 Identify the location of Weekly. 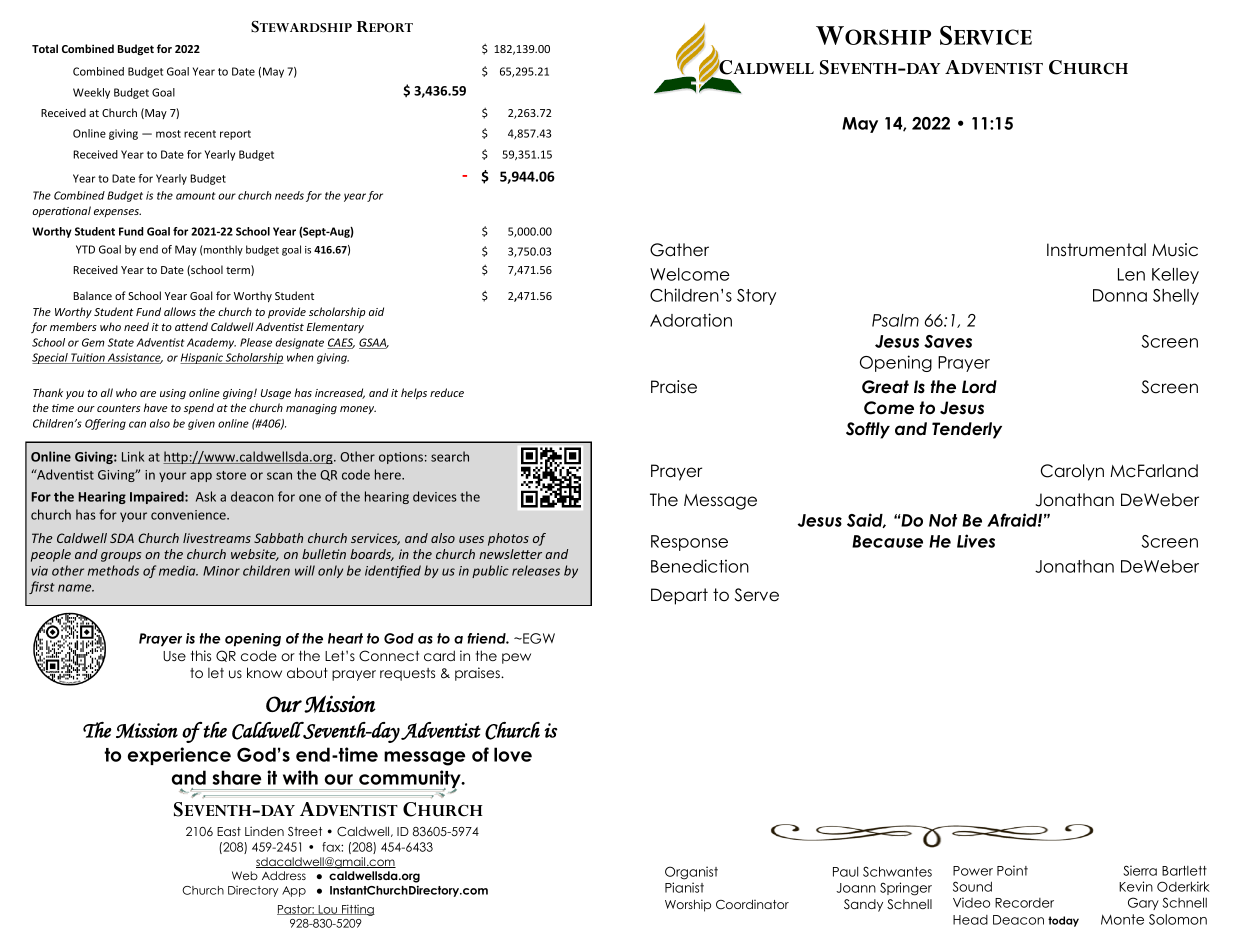
(91, 93).
